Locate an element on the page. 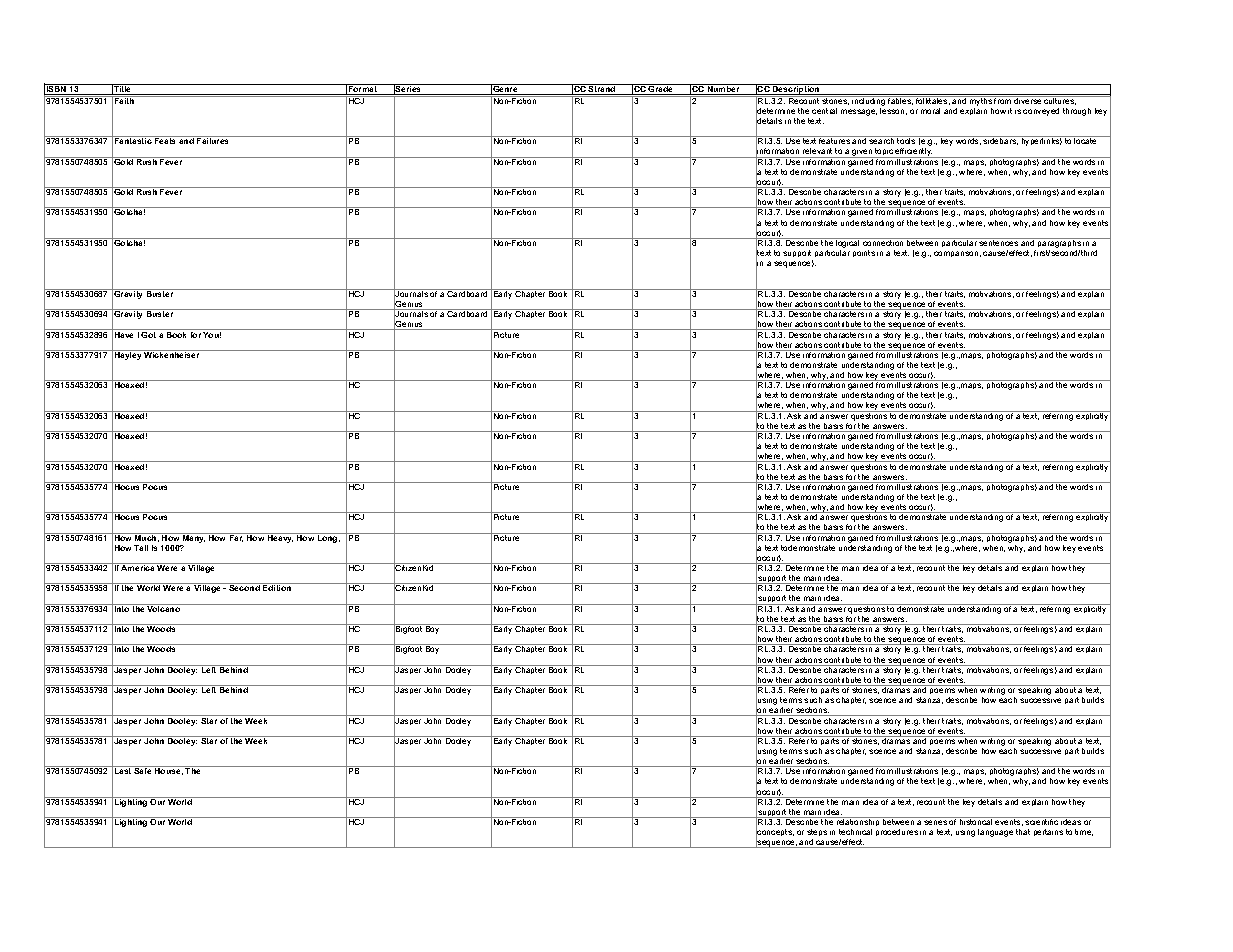  sentences is located at coordinates (999, 242).
